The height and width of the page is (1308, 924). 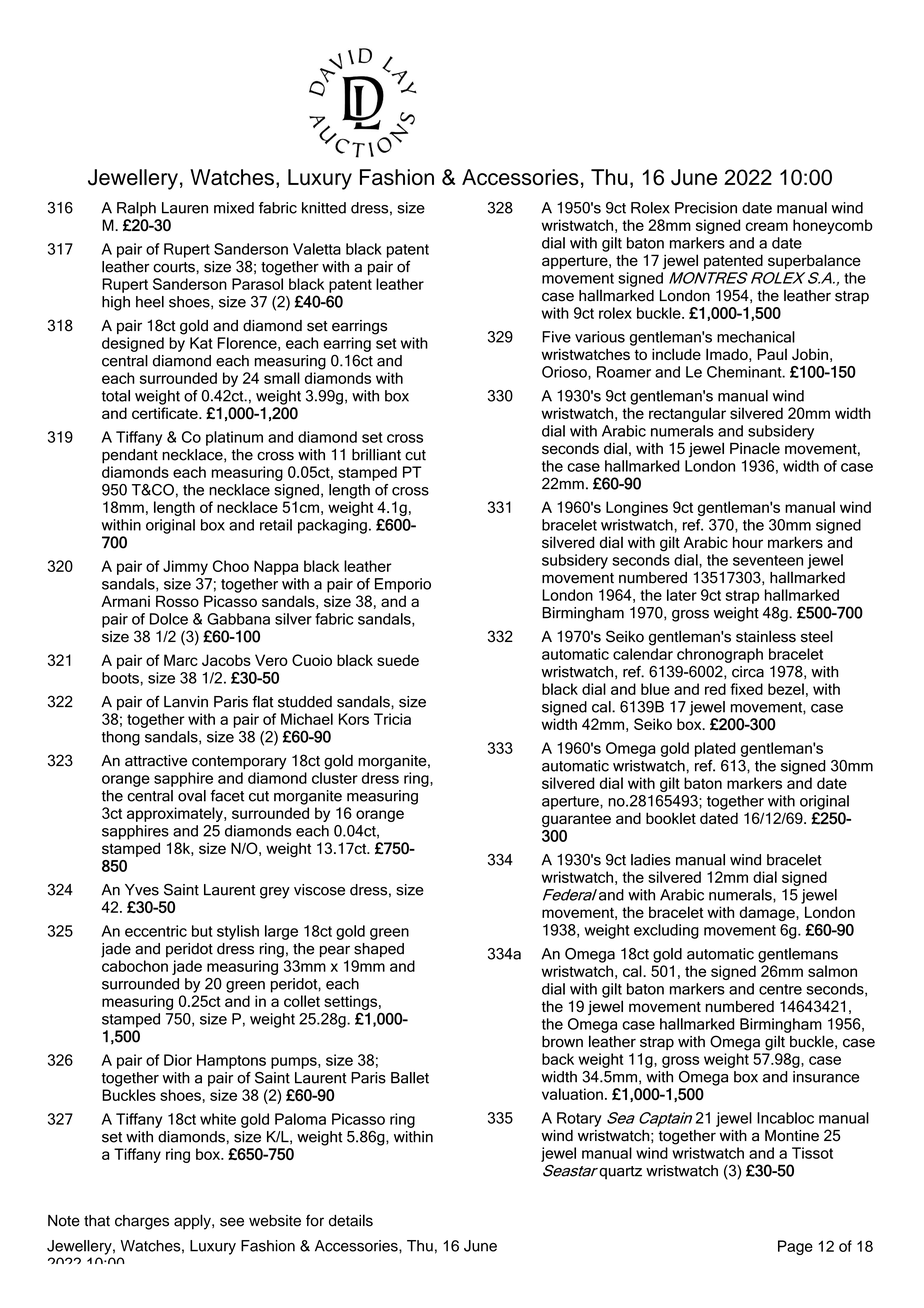 What do you see at coordinates (780, 989) in the page?
I see `centre` at bounding box center [780, 989].
